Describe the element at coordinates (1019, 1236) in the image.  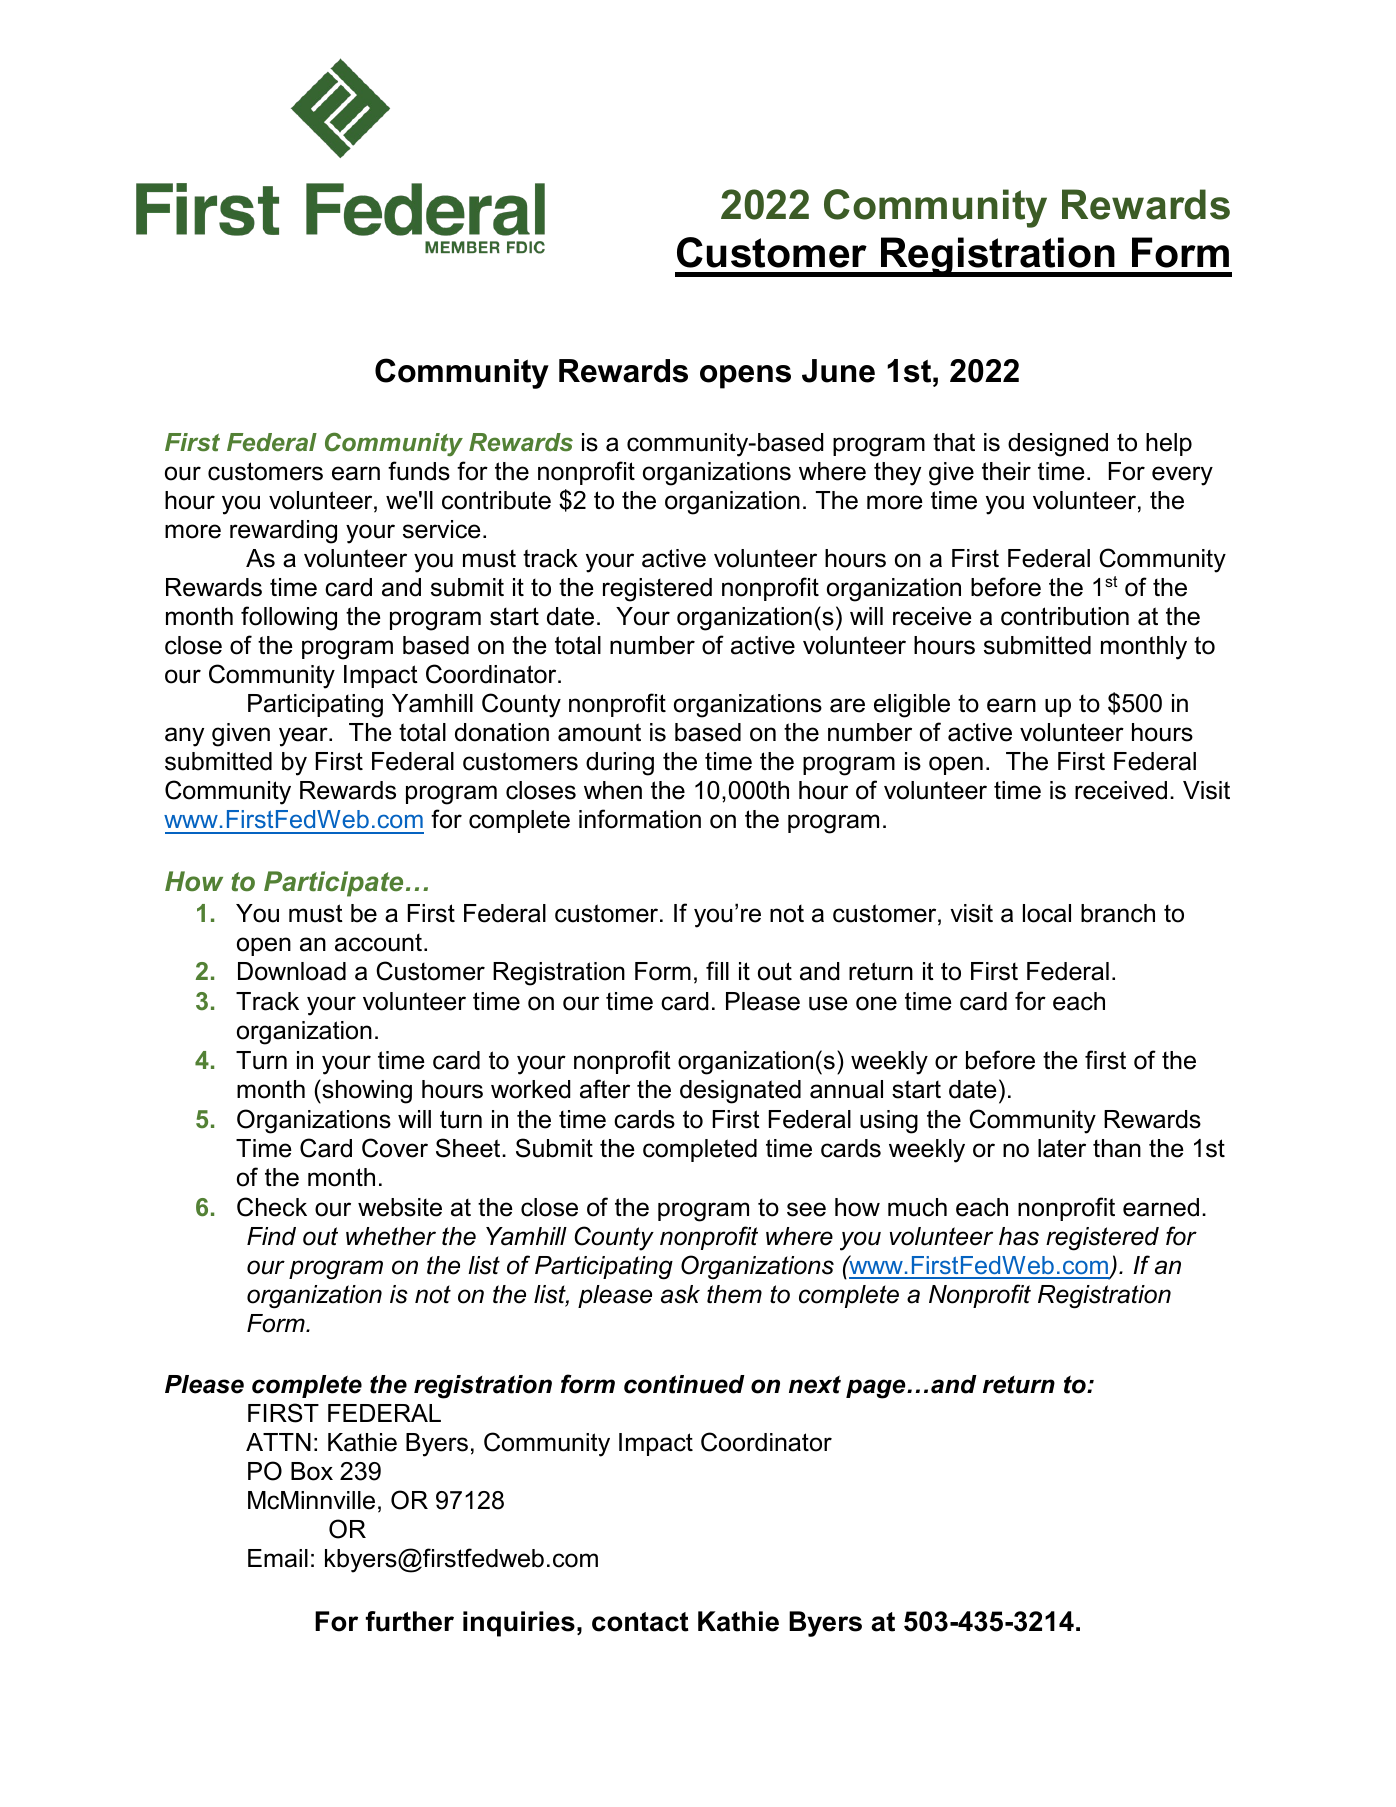
I see `has` at that location.
